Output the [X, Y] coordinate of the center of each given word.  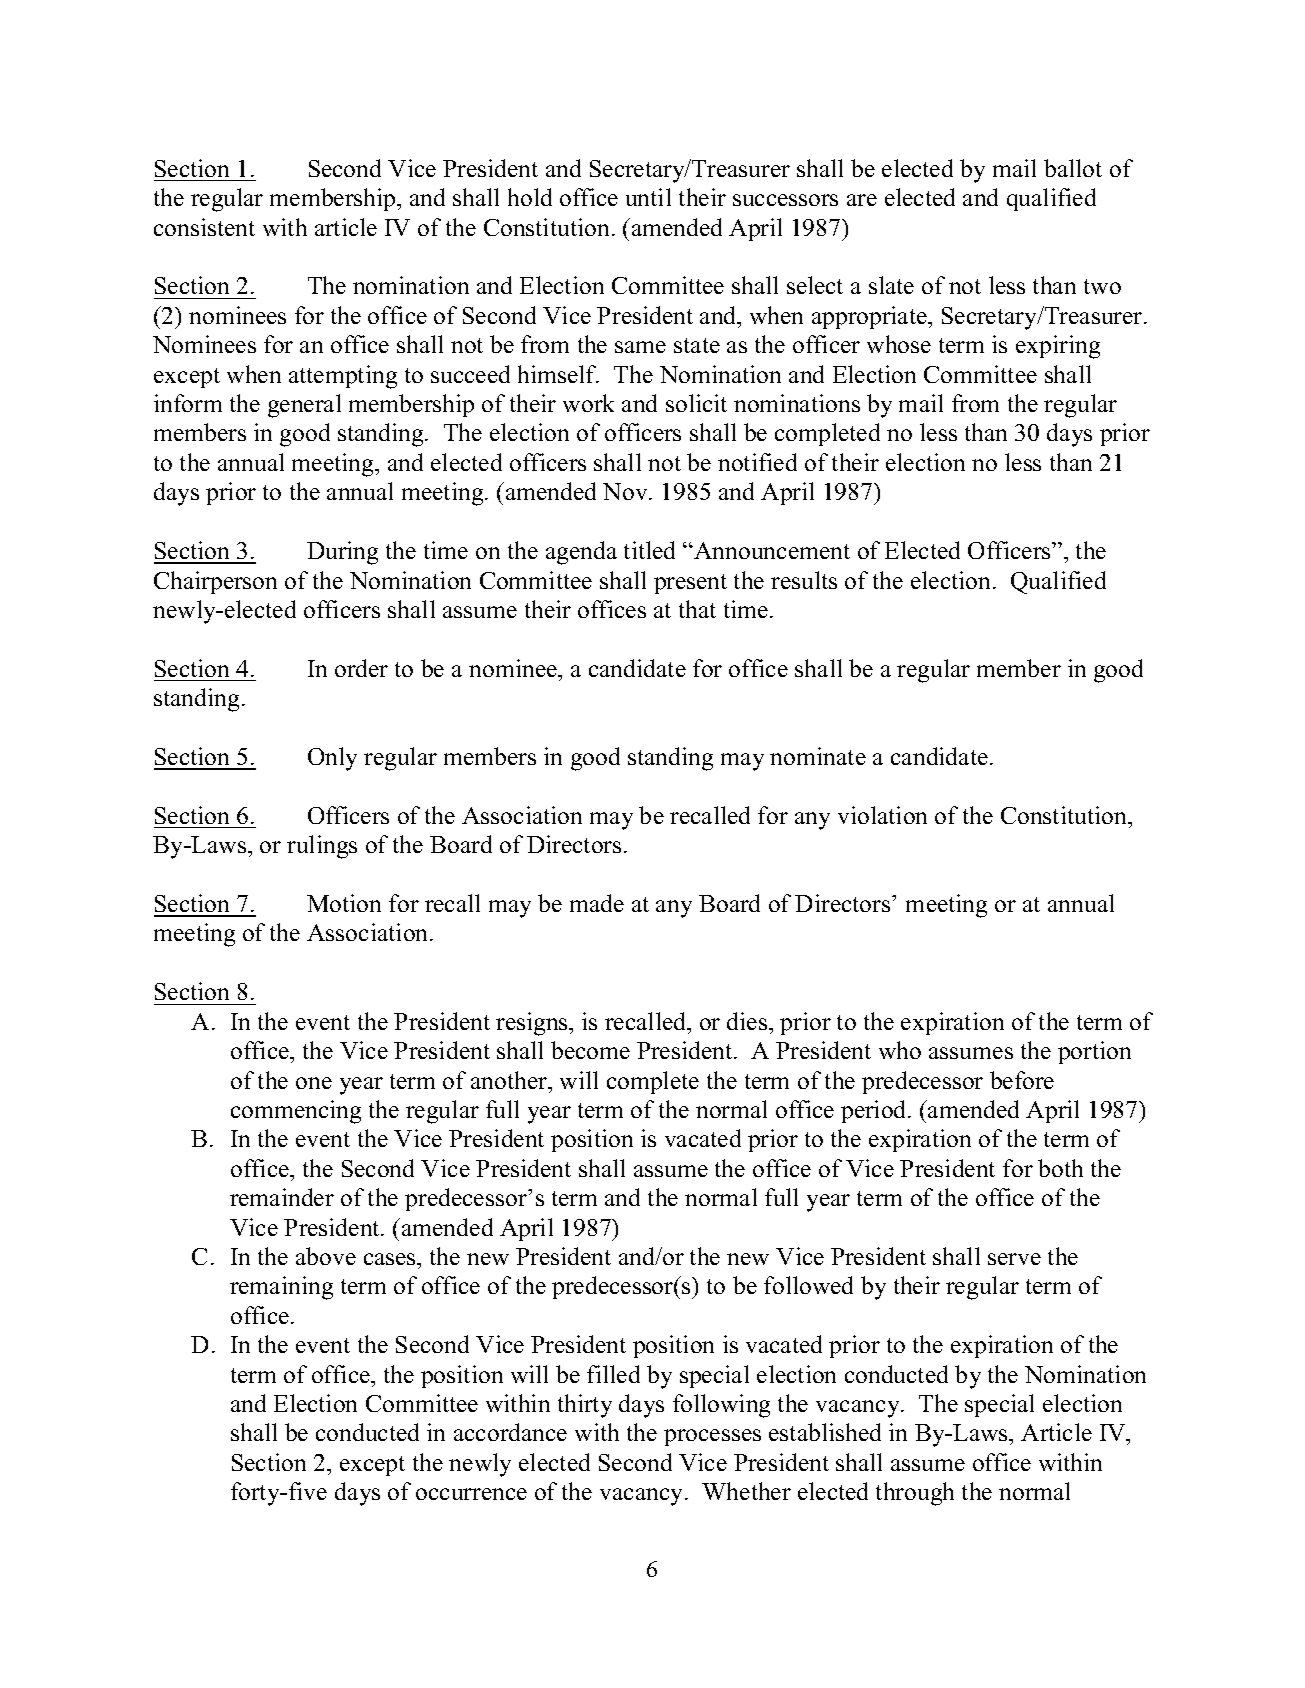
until [648, 197]
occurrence [471, 1494]
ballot [1073, 168]
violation [882, 815]
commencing [296, 1112]
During [342, 553]
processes [712, 1437]
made [597, 903]
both [1060, 1168]
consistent [204, 227]
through [915, 1494]
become [590, 1050]
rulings [322, 847]
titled [649, 550]
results [804, 580]
